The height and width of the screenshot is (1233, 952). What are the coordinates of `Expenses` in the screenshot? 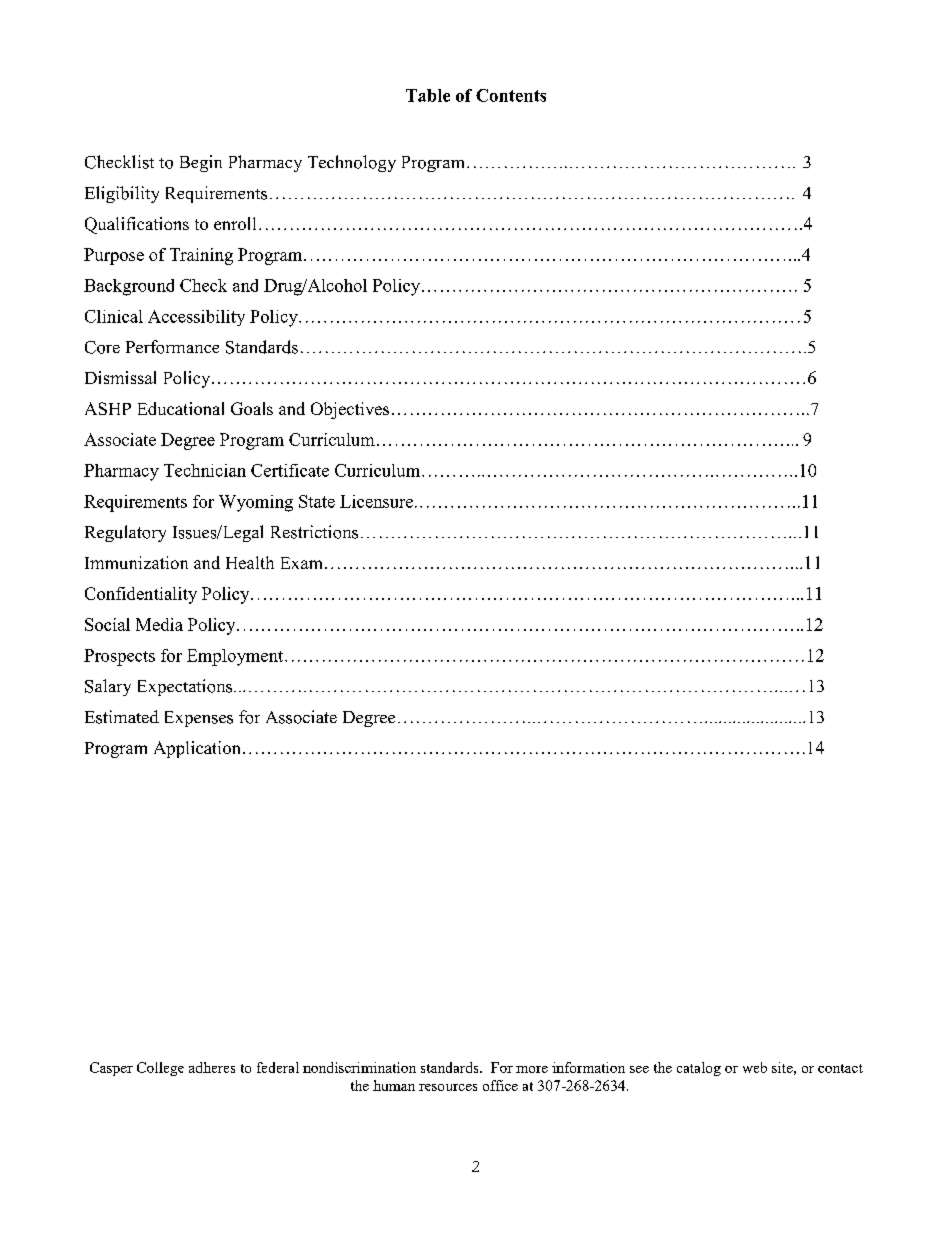 It's located at (199, 719).
